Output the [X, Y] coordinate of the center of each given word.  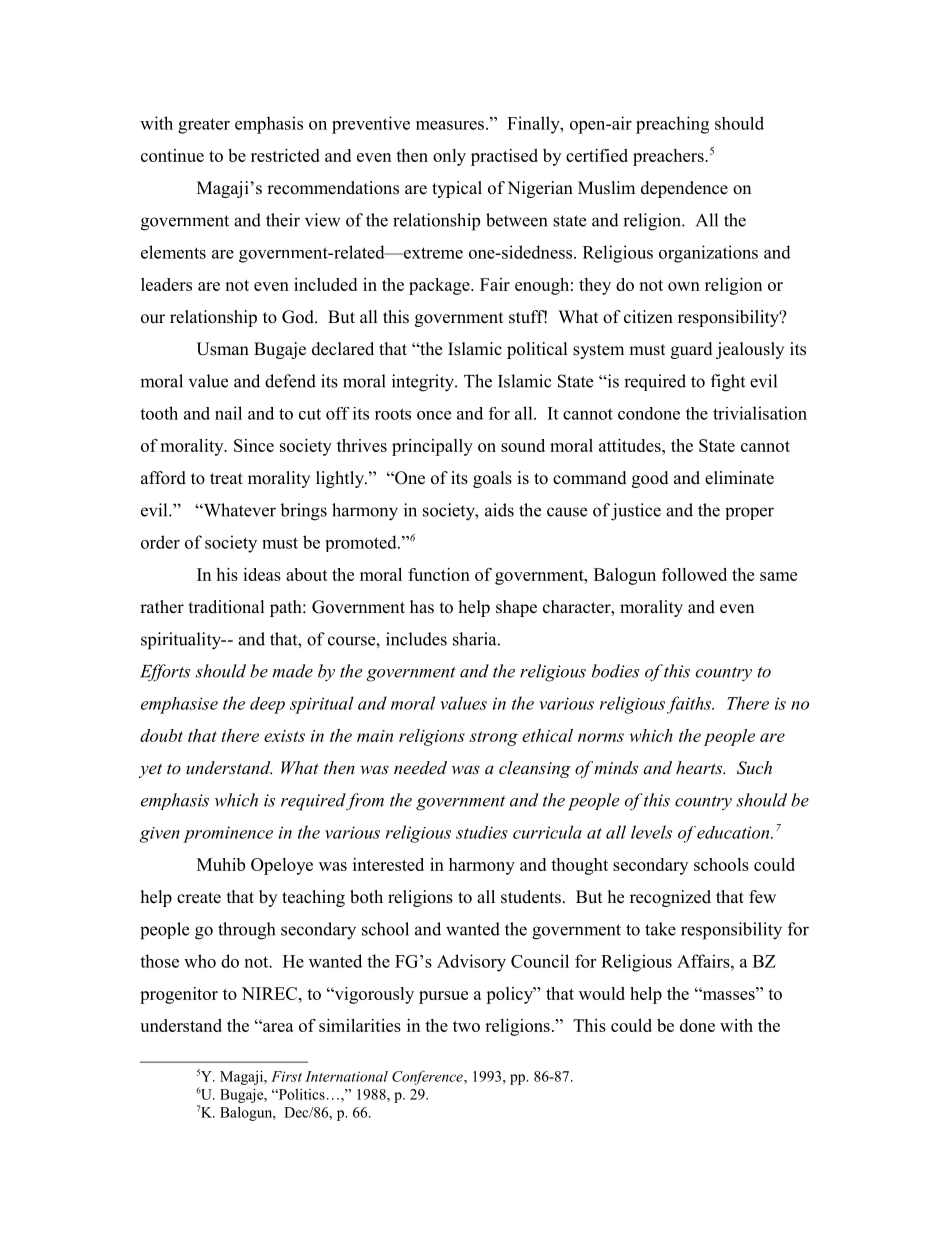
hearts [700, 767]
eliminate [739, 478]
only [449, 157]
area [277, 1027]
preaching [672, 125]
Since [254, 445]
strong [493, 738]
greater [204, 126]
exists [284, 736]
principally [432, 447]
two [466, 1026]
